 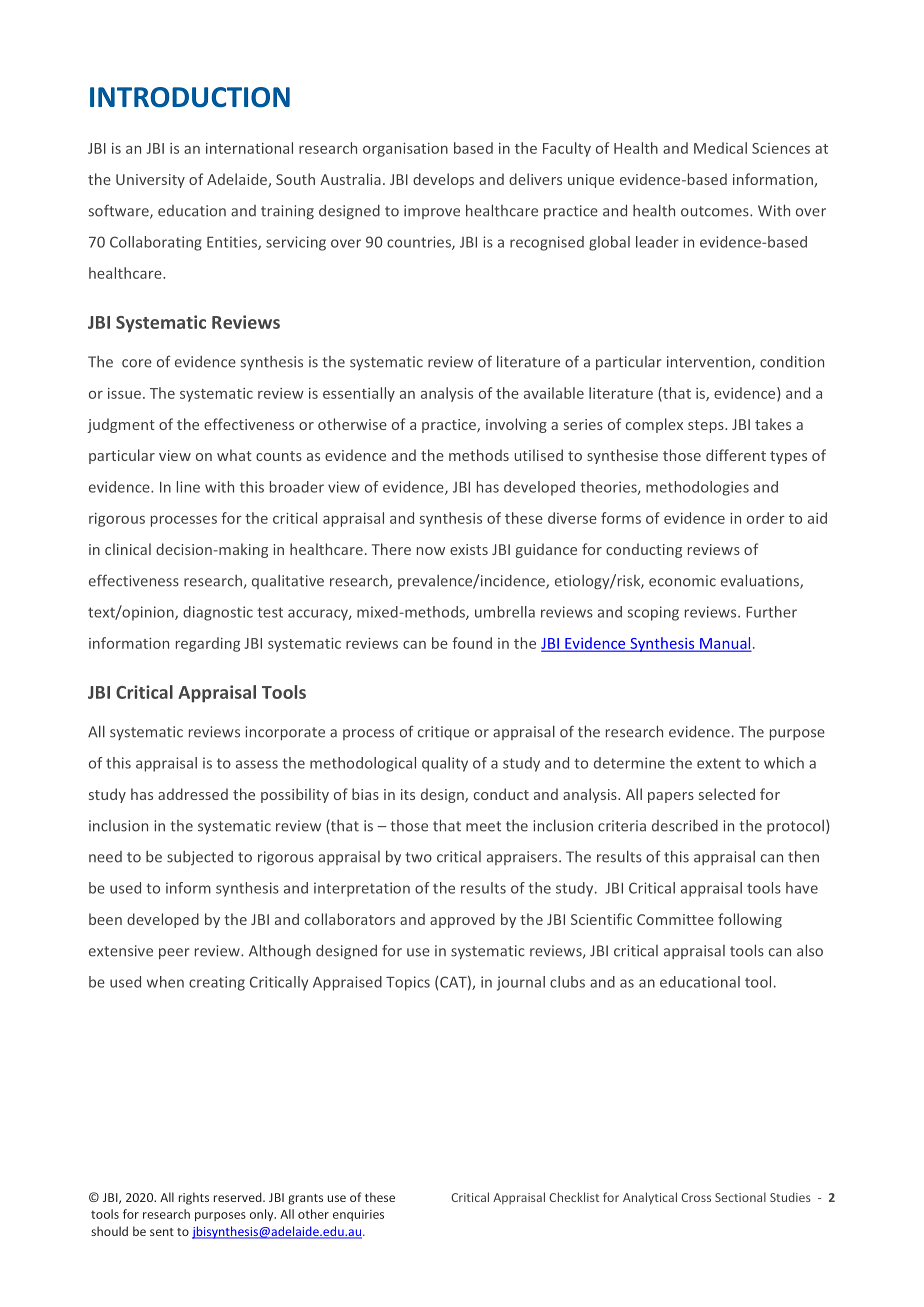 I want to click on involving, so click(x=516, y=425).
